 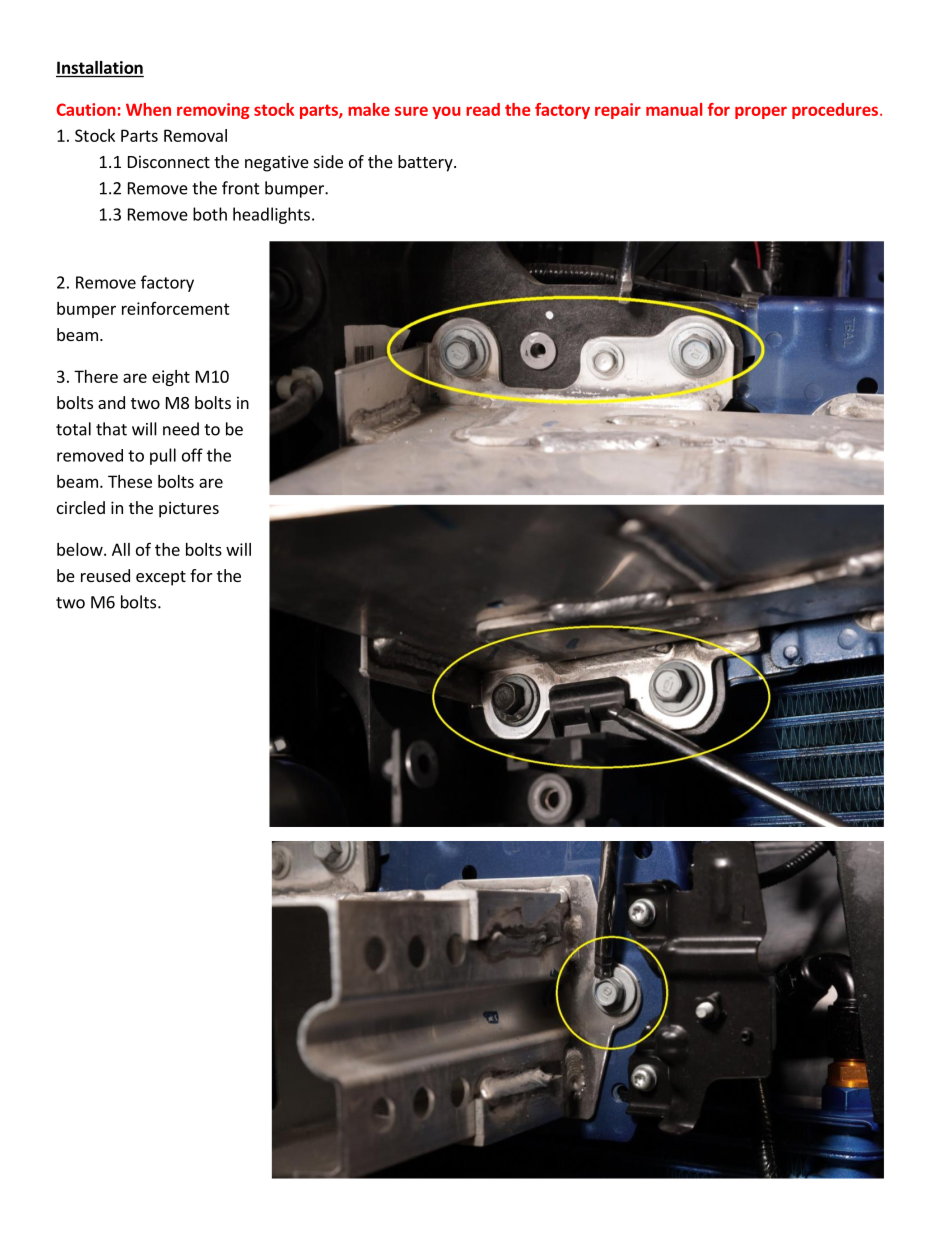 I want to click on Installation, so click(x=100, y=67).
